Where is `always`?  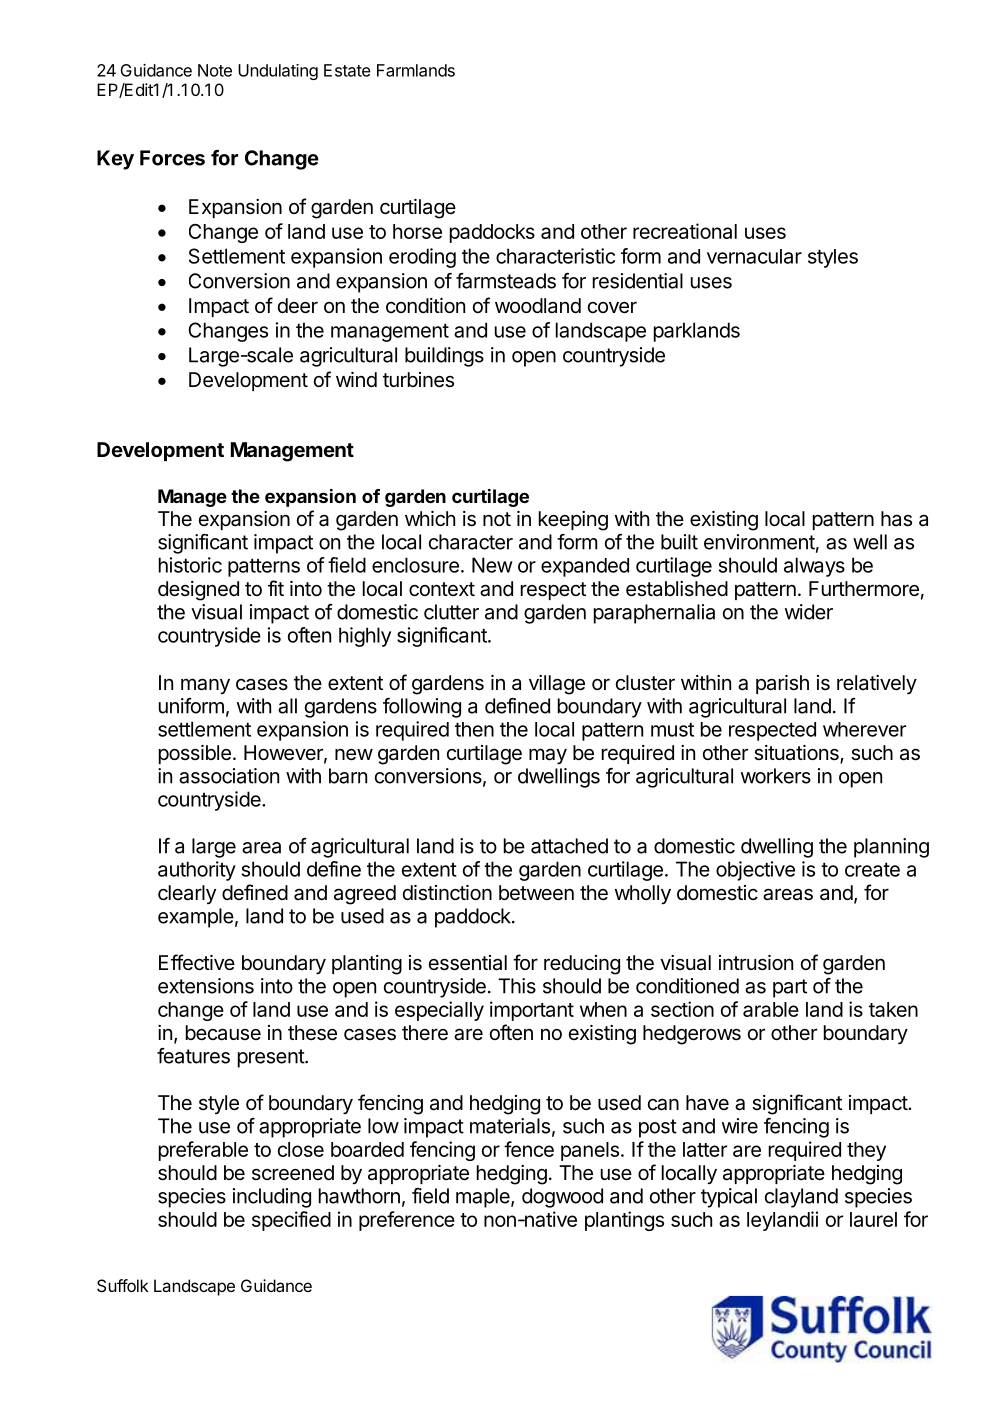
always is located at coordinates (814, 567).
